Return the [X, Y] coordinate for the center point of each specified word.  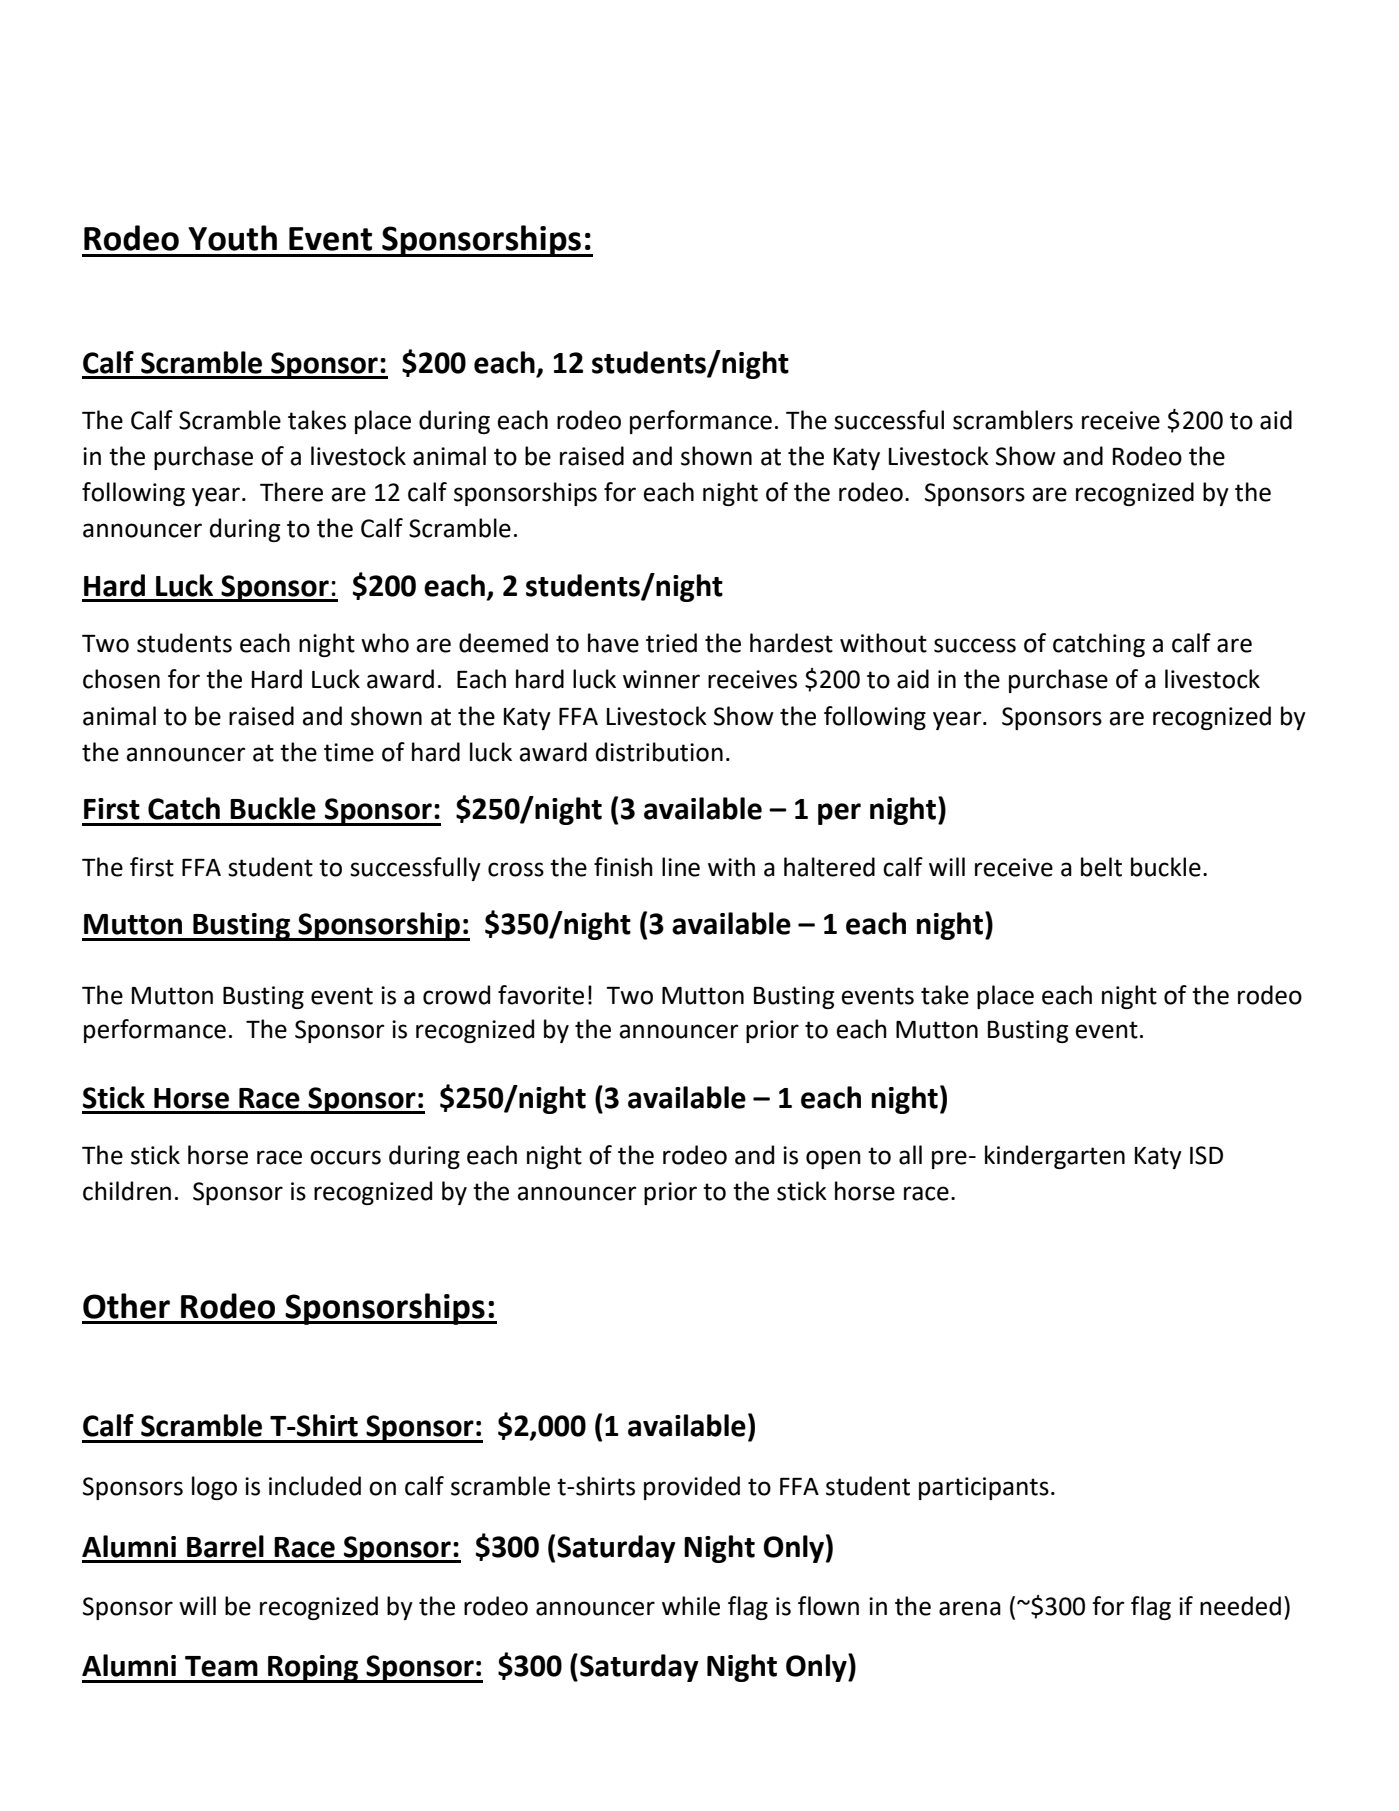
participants [984, 1488]
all [910, 1155]
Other [126, 1306]
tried [671, 643]
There [291, 492]
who [385, 643]
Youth [232, 238]
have [613, 643]
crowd [456, 995]
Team [221, 1666]
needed [1240, 1606]
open [833, 1159]
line [681, 867]
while [691, 1606]
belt [1101, 867]
